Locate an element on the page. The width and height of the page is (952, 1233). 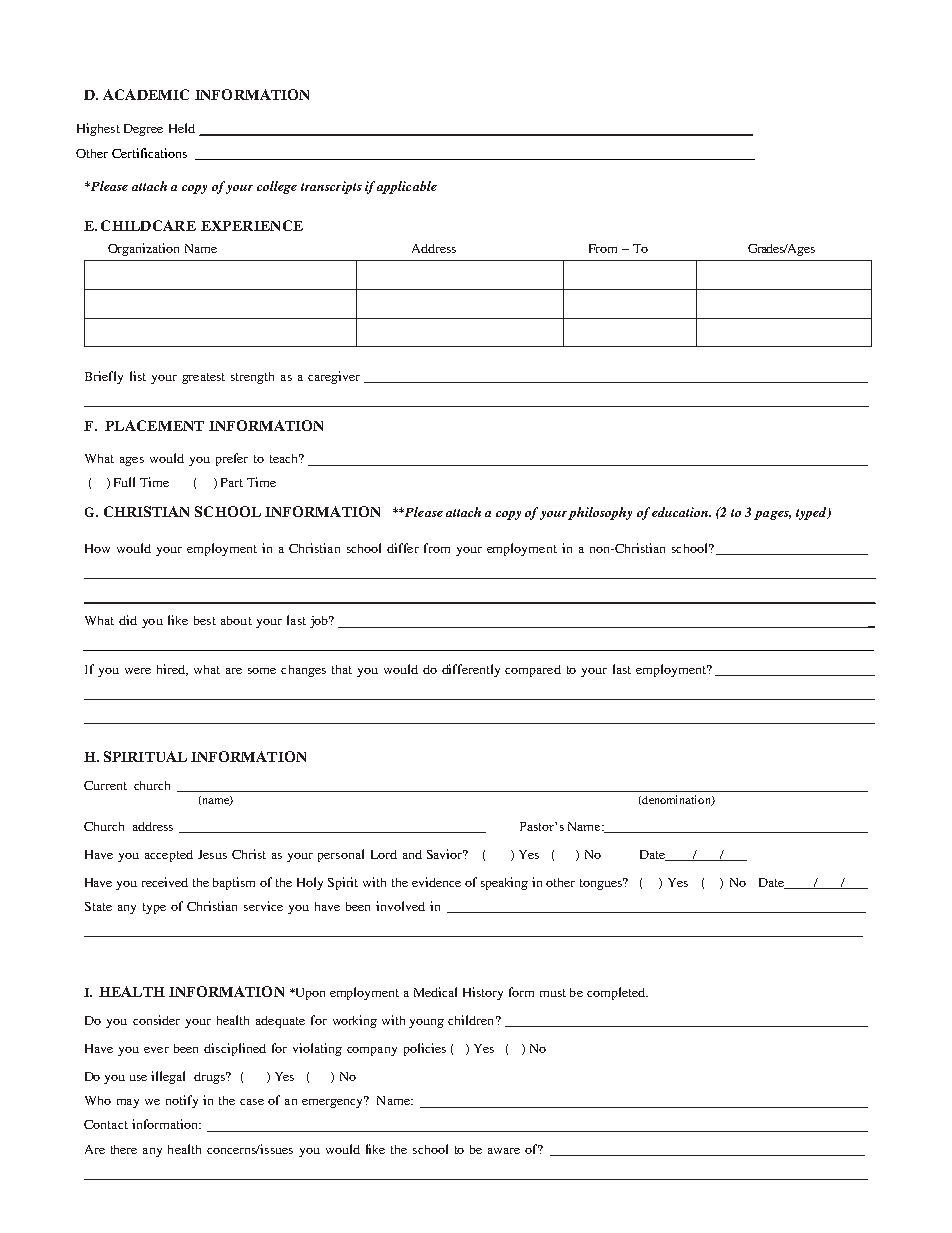
PLACEMENT is located at coordinates (154, 425).
